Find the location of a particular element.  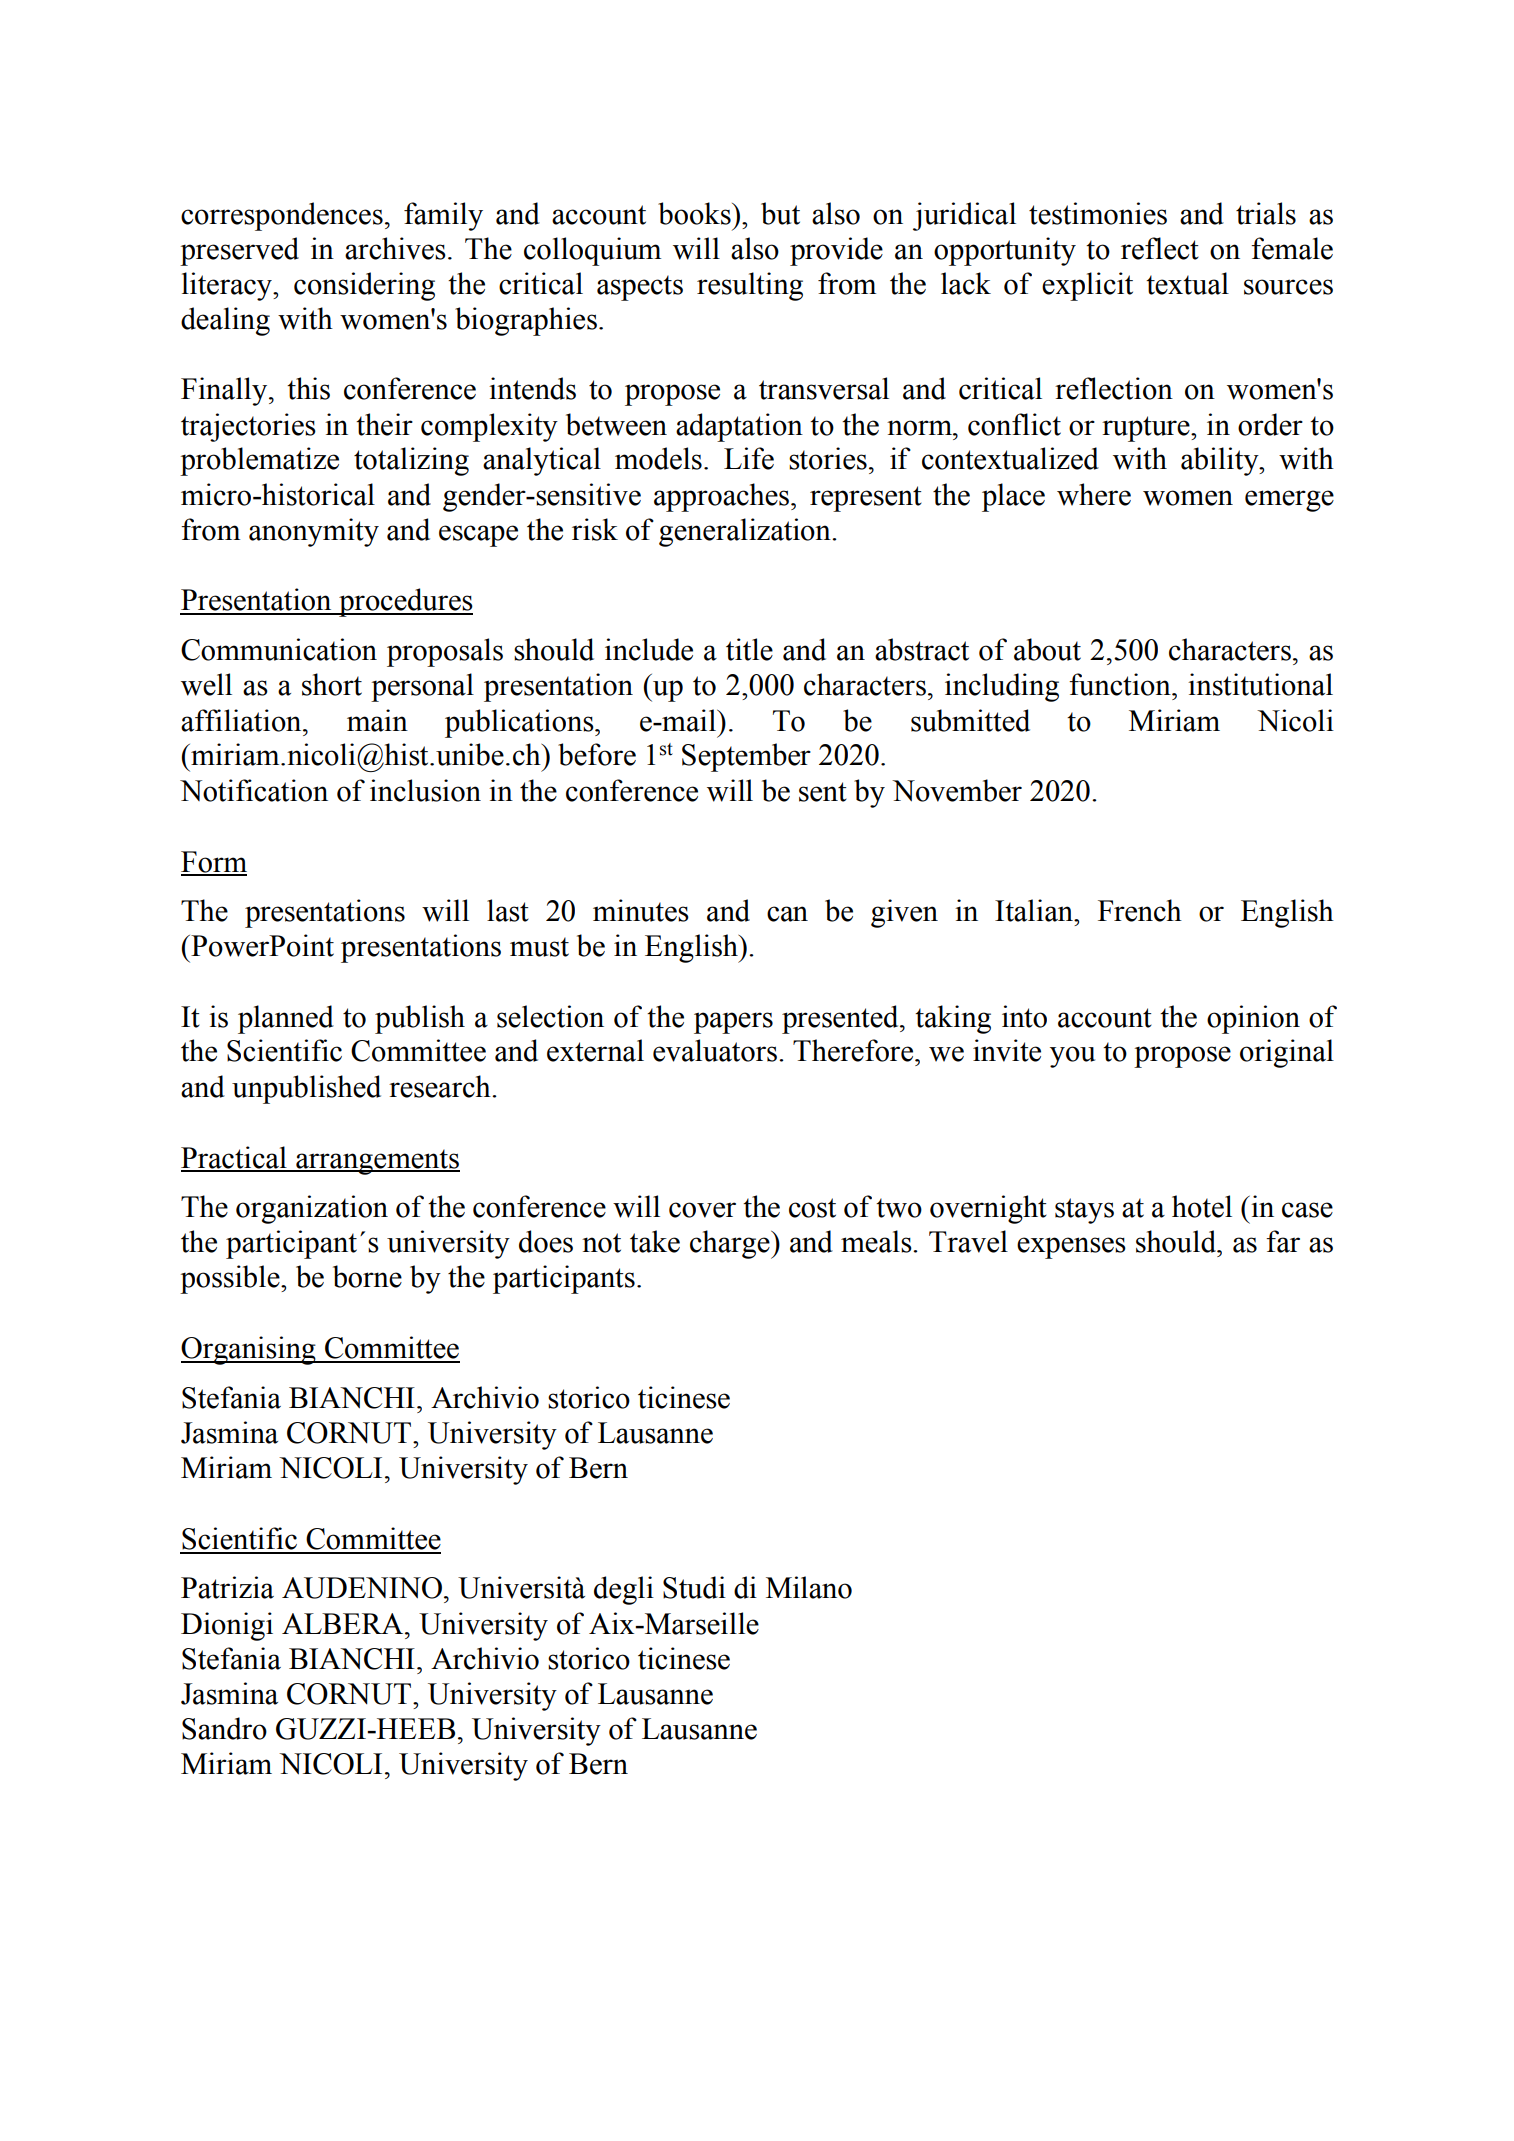

explicit is located at coordinates (1087, 286).
